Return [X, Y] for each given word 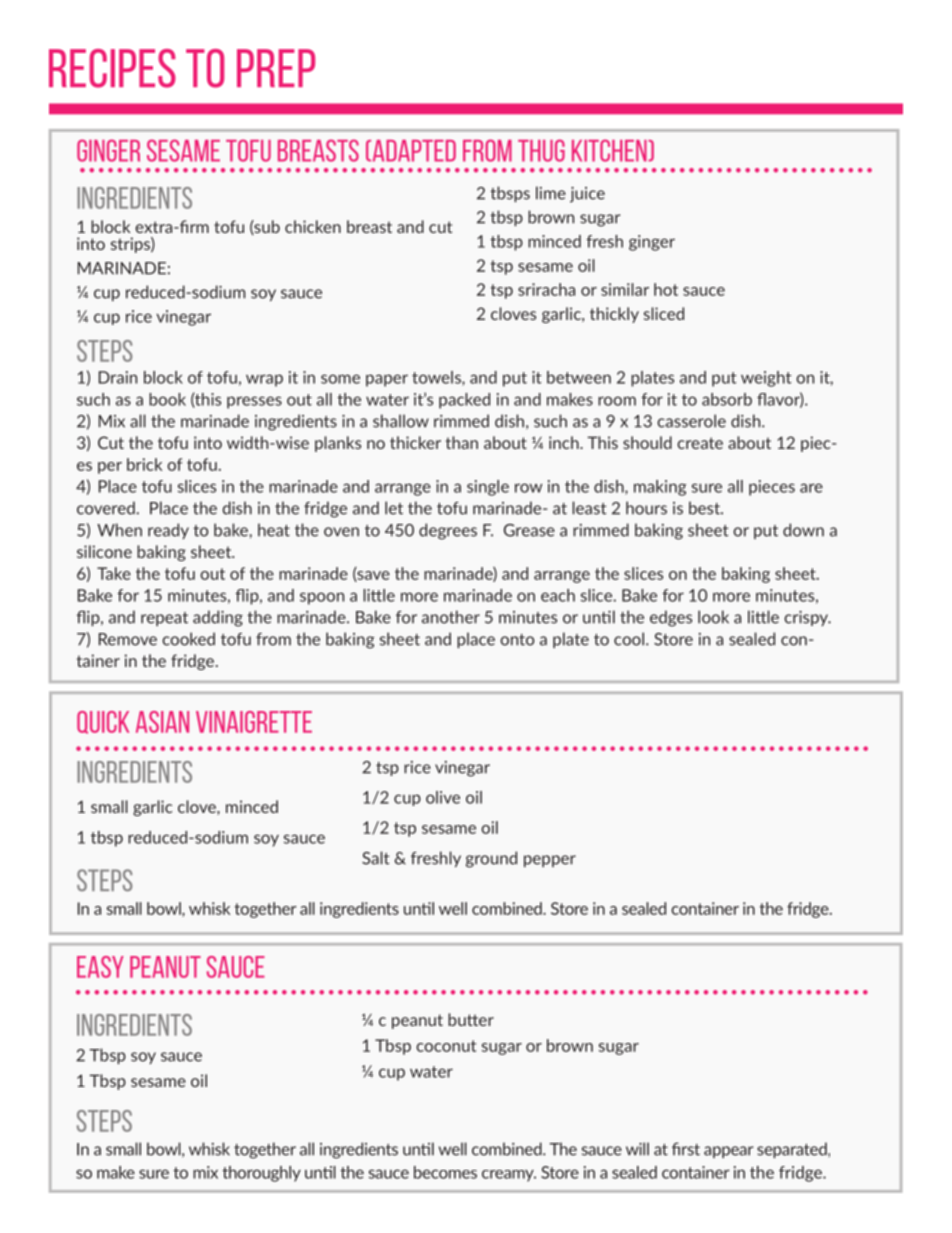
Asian [162, 722]
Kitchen [610, 150]
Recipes [112, 68]
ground [491, 859]
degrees [448, 531]
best [705, 508]
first [686, 1149]
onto [517, 640]
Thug [541, 150]
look [713, 617]
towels [437, 378]
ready [168, 531]
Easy [100, 967]
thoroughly [261, 1174]
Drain [118, 377]
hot [666, 289]
